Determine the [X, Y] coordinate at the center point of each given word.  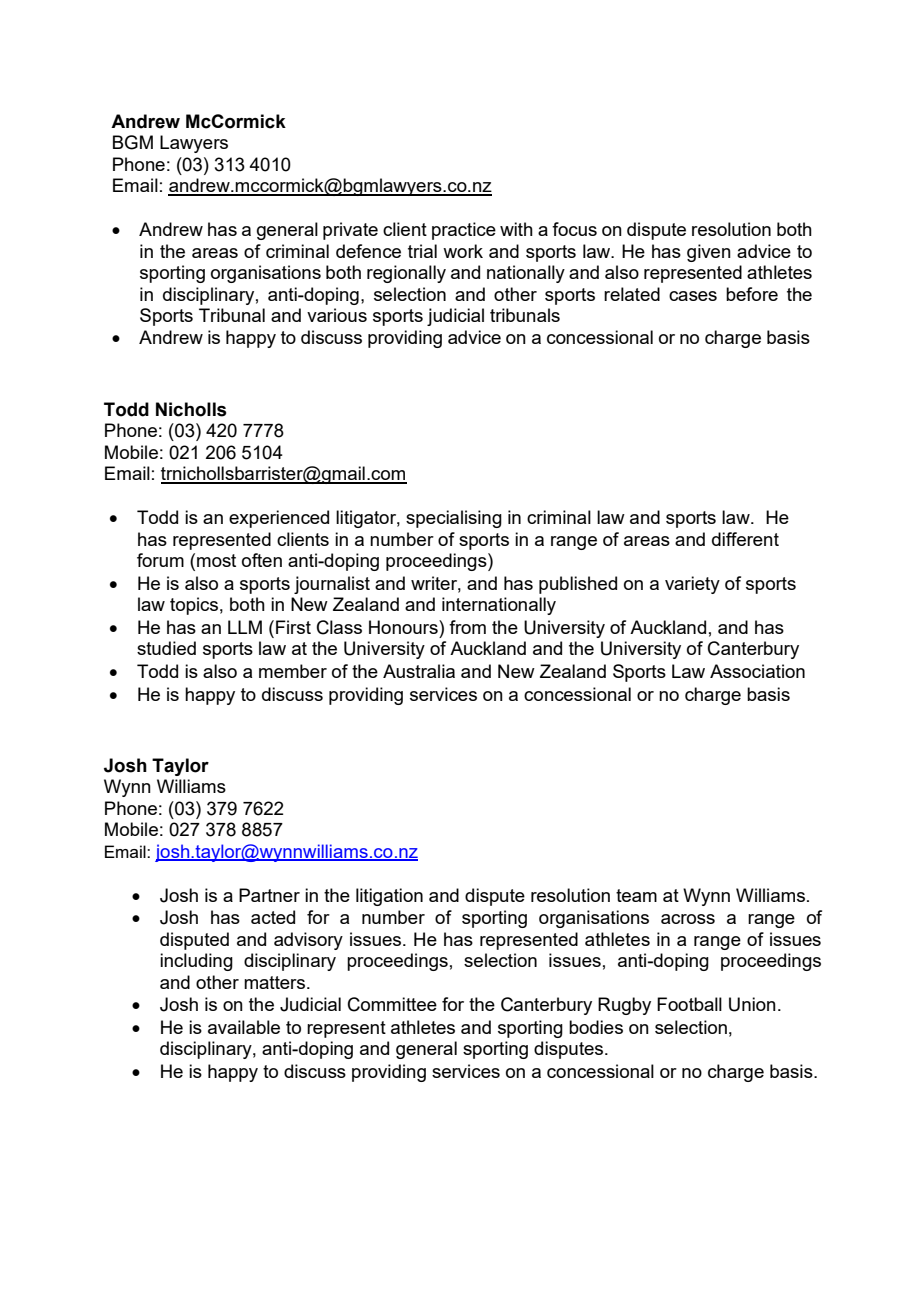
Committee [392, 1004]
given [709, 253]
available [244, 1027]
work [463, 251]
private [350, 231]
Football [689, 1004]
